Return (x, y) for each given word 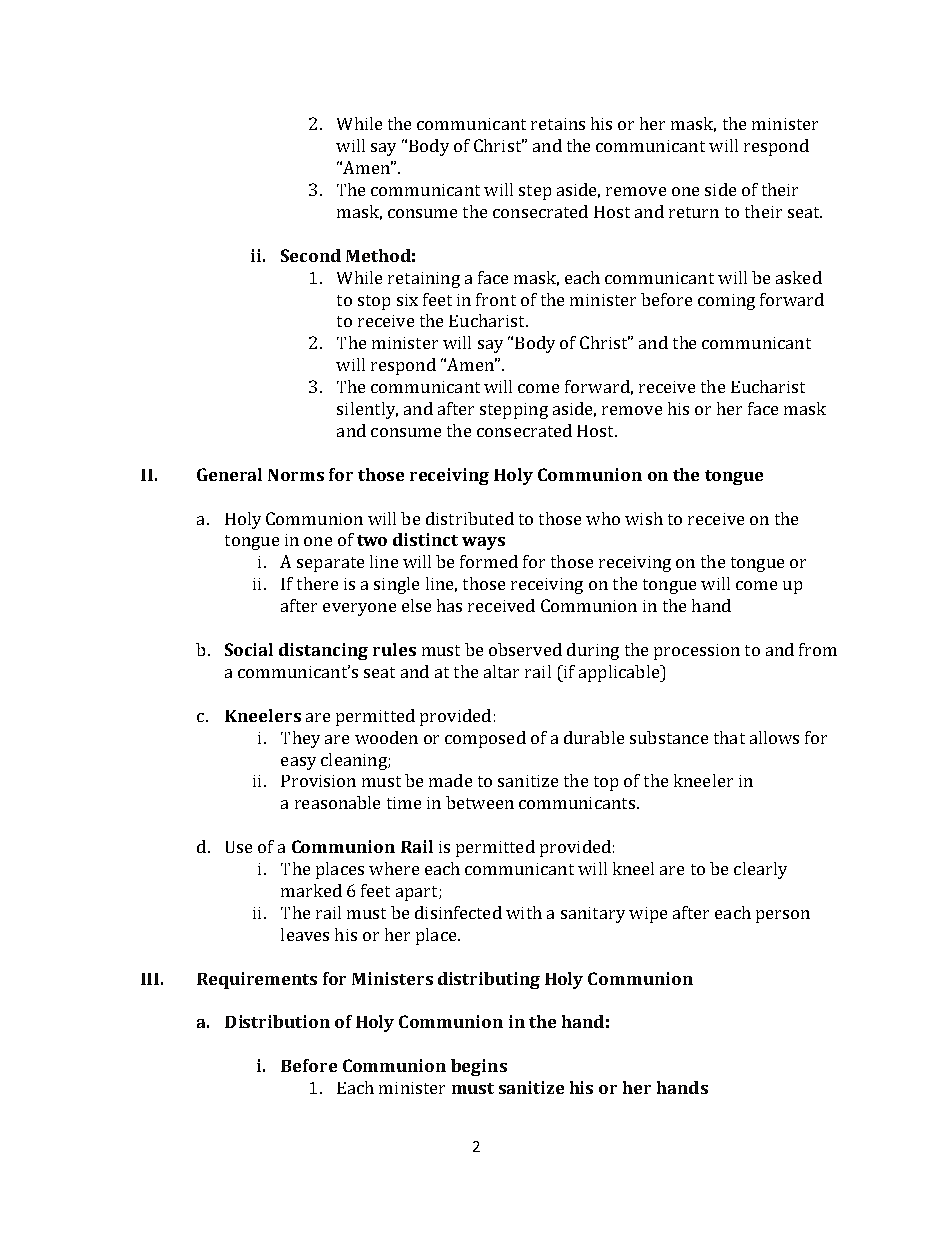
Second (311, 255)
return (694, 212)
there (317, 583)
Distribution (277, 1021)
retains (558, 124)
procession (697, 652)
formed (489, 561)
